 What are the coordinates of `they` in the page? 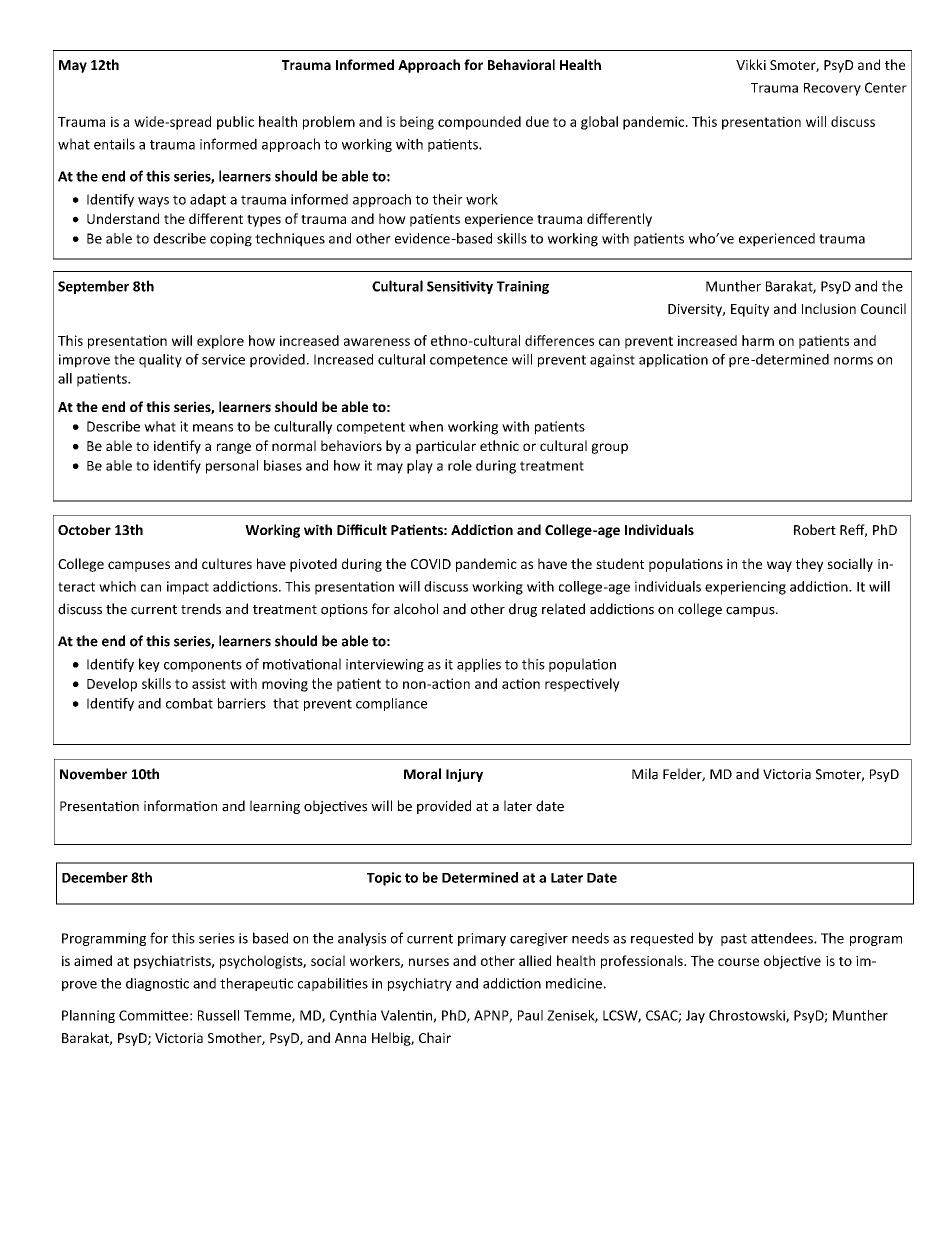 It's located at (809, 565).
